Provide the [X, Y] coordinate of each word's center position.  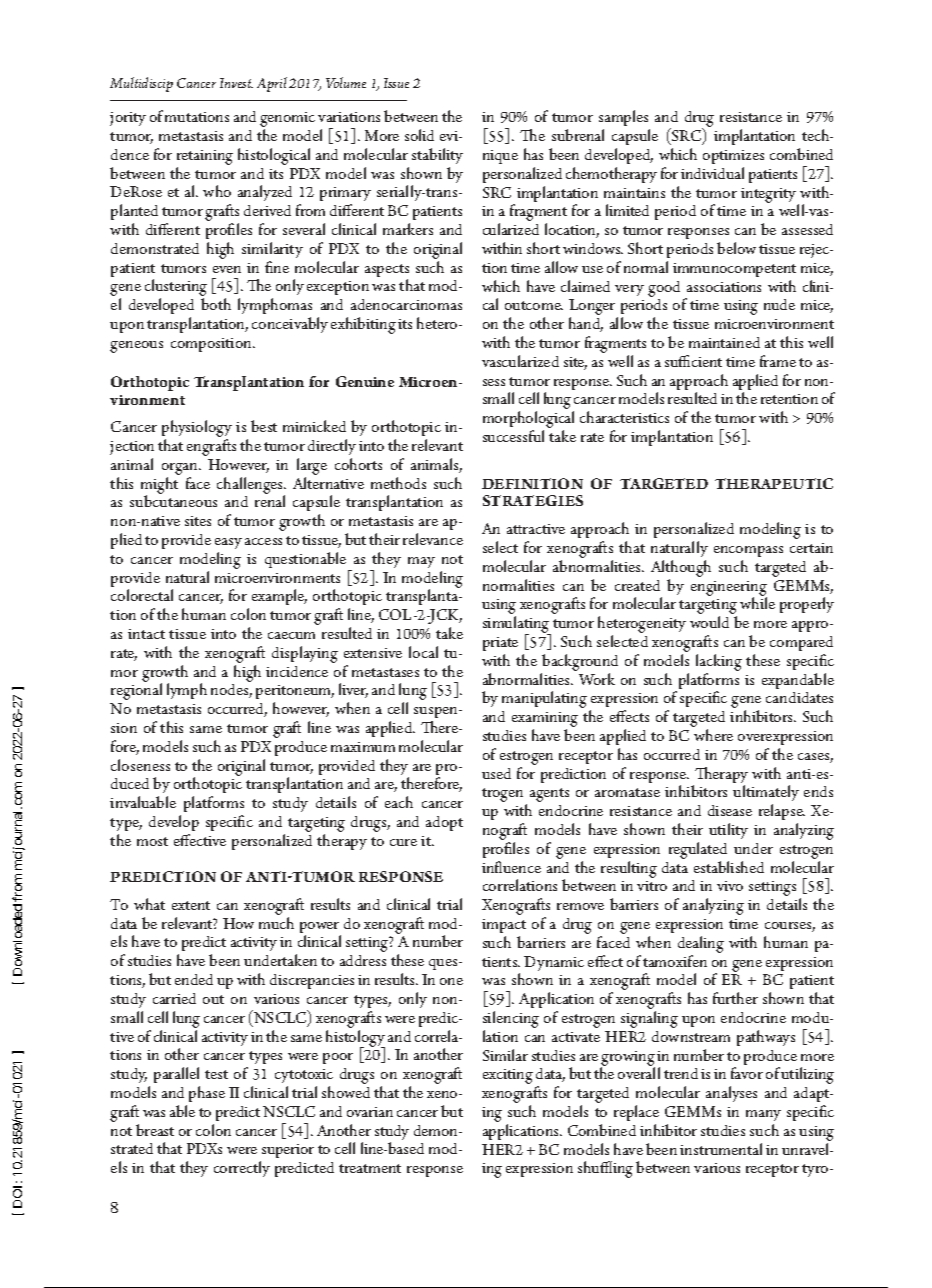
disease [730, 810]
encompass [748, 551]
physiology [197, 430]
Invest [236, 83]
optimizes [733, 157]
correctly [242, 1169]
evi [450, 136]
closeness [140, 765]
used [496, 773]
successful [513, 436]
